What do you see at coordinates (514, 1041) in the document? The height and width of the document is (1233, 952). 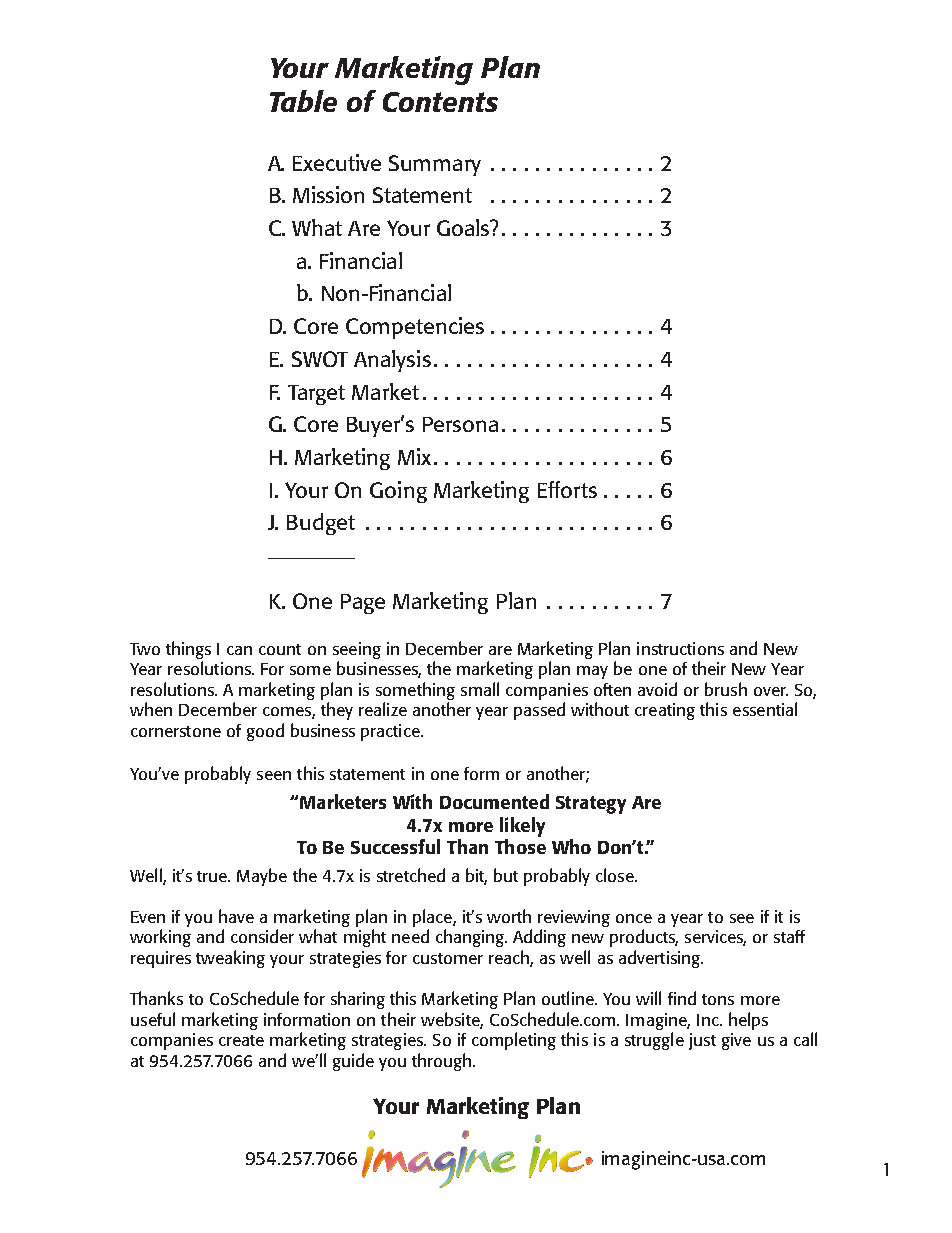 I see `completing` at bounding box center [514, 1041].
